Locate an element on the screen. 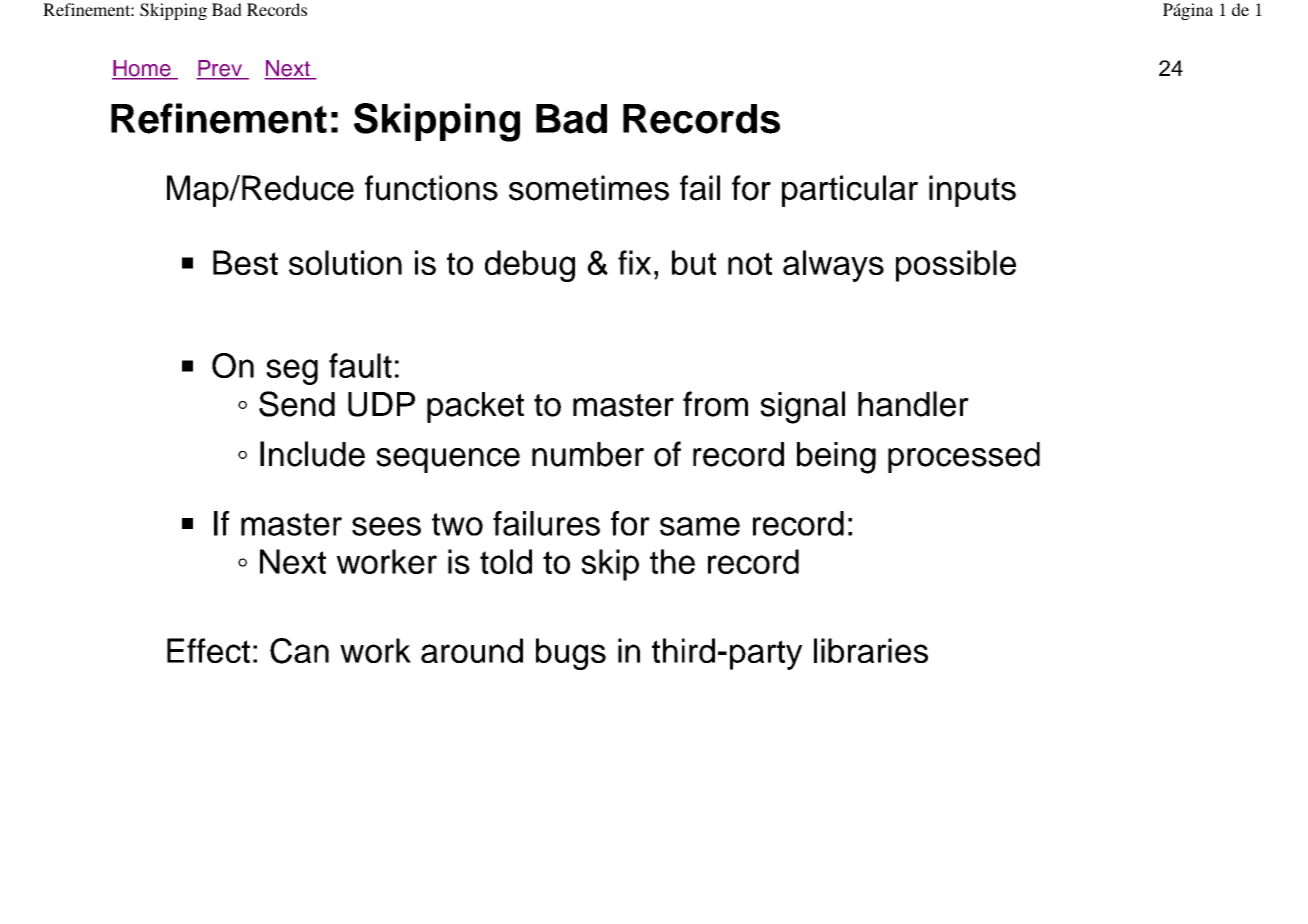 The width and height of the screenshot is (1308, 924). Prev is located at coordinates (220, 69).
